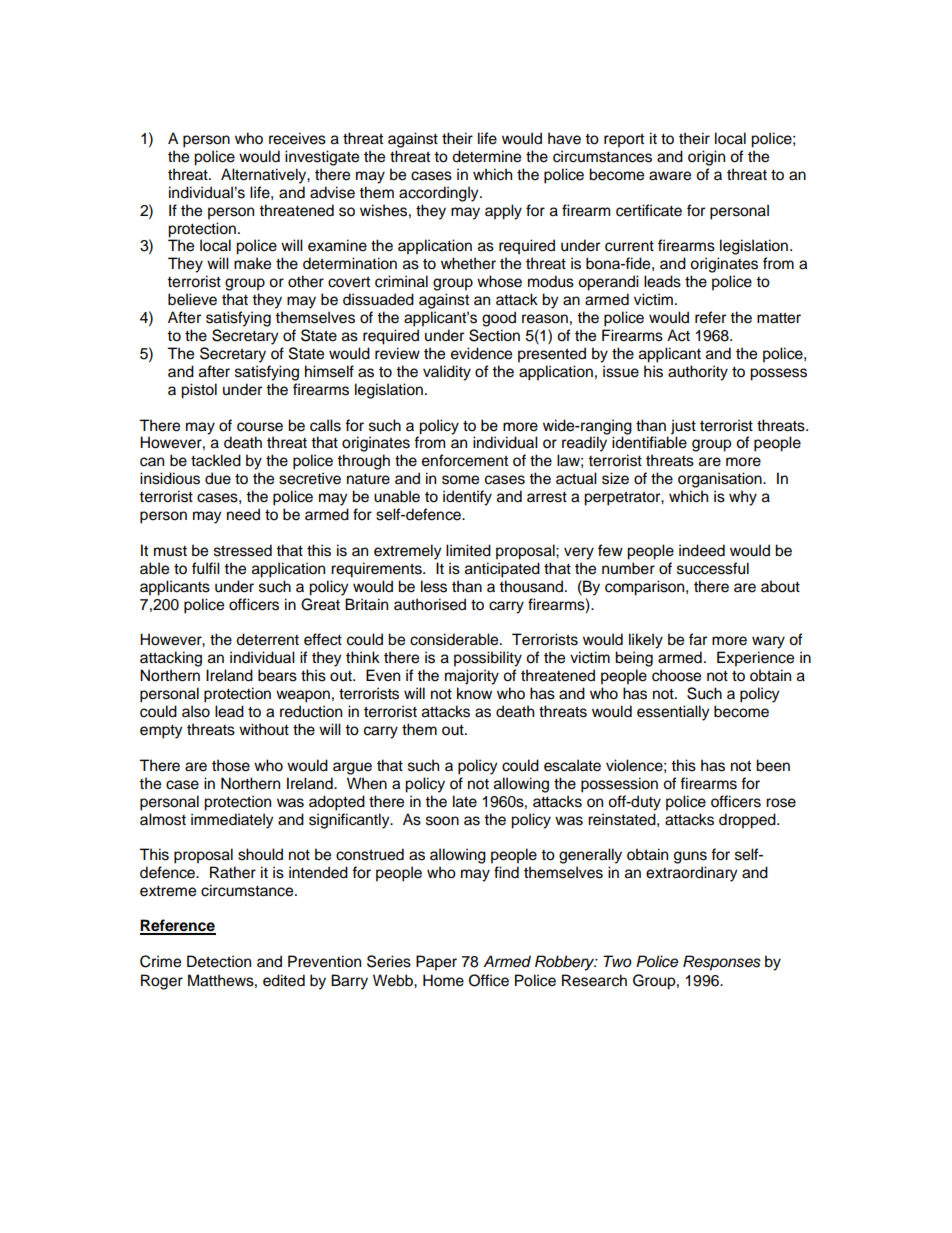 The width and height of the page is (952, 1233). Describe the element at coordinates (486, 156) in the page. I see `determine` at that location.
